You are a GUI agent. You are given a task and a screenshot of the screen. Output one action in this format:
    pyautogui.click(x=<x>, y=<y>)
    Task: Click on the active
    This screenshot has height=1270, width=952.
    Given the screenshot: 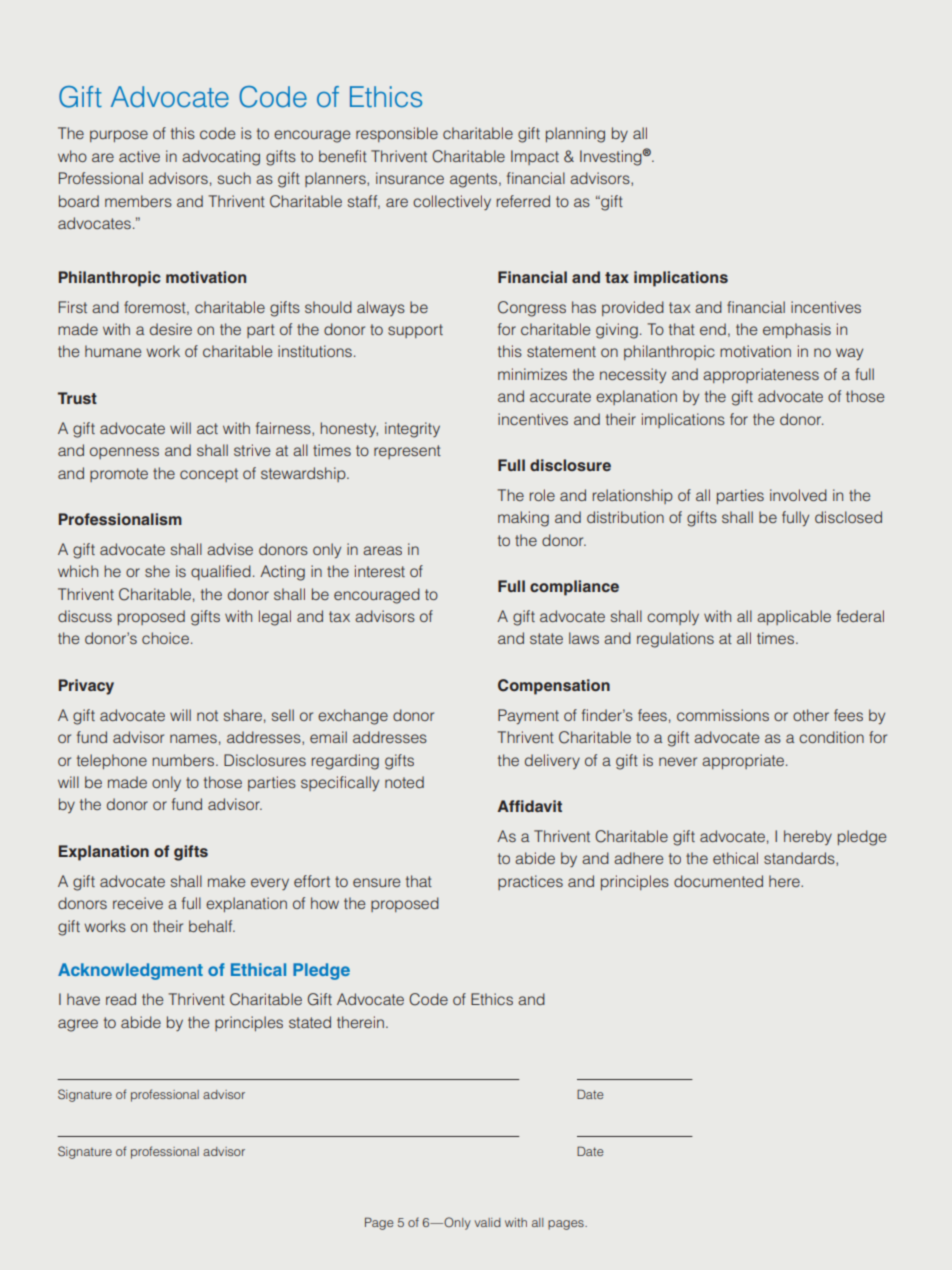 What is the action you would take?
    pyautogui.click(x=139, y=156)
